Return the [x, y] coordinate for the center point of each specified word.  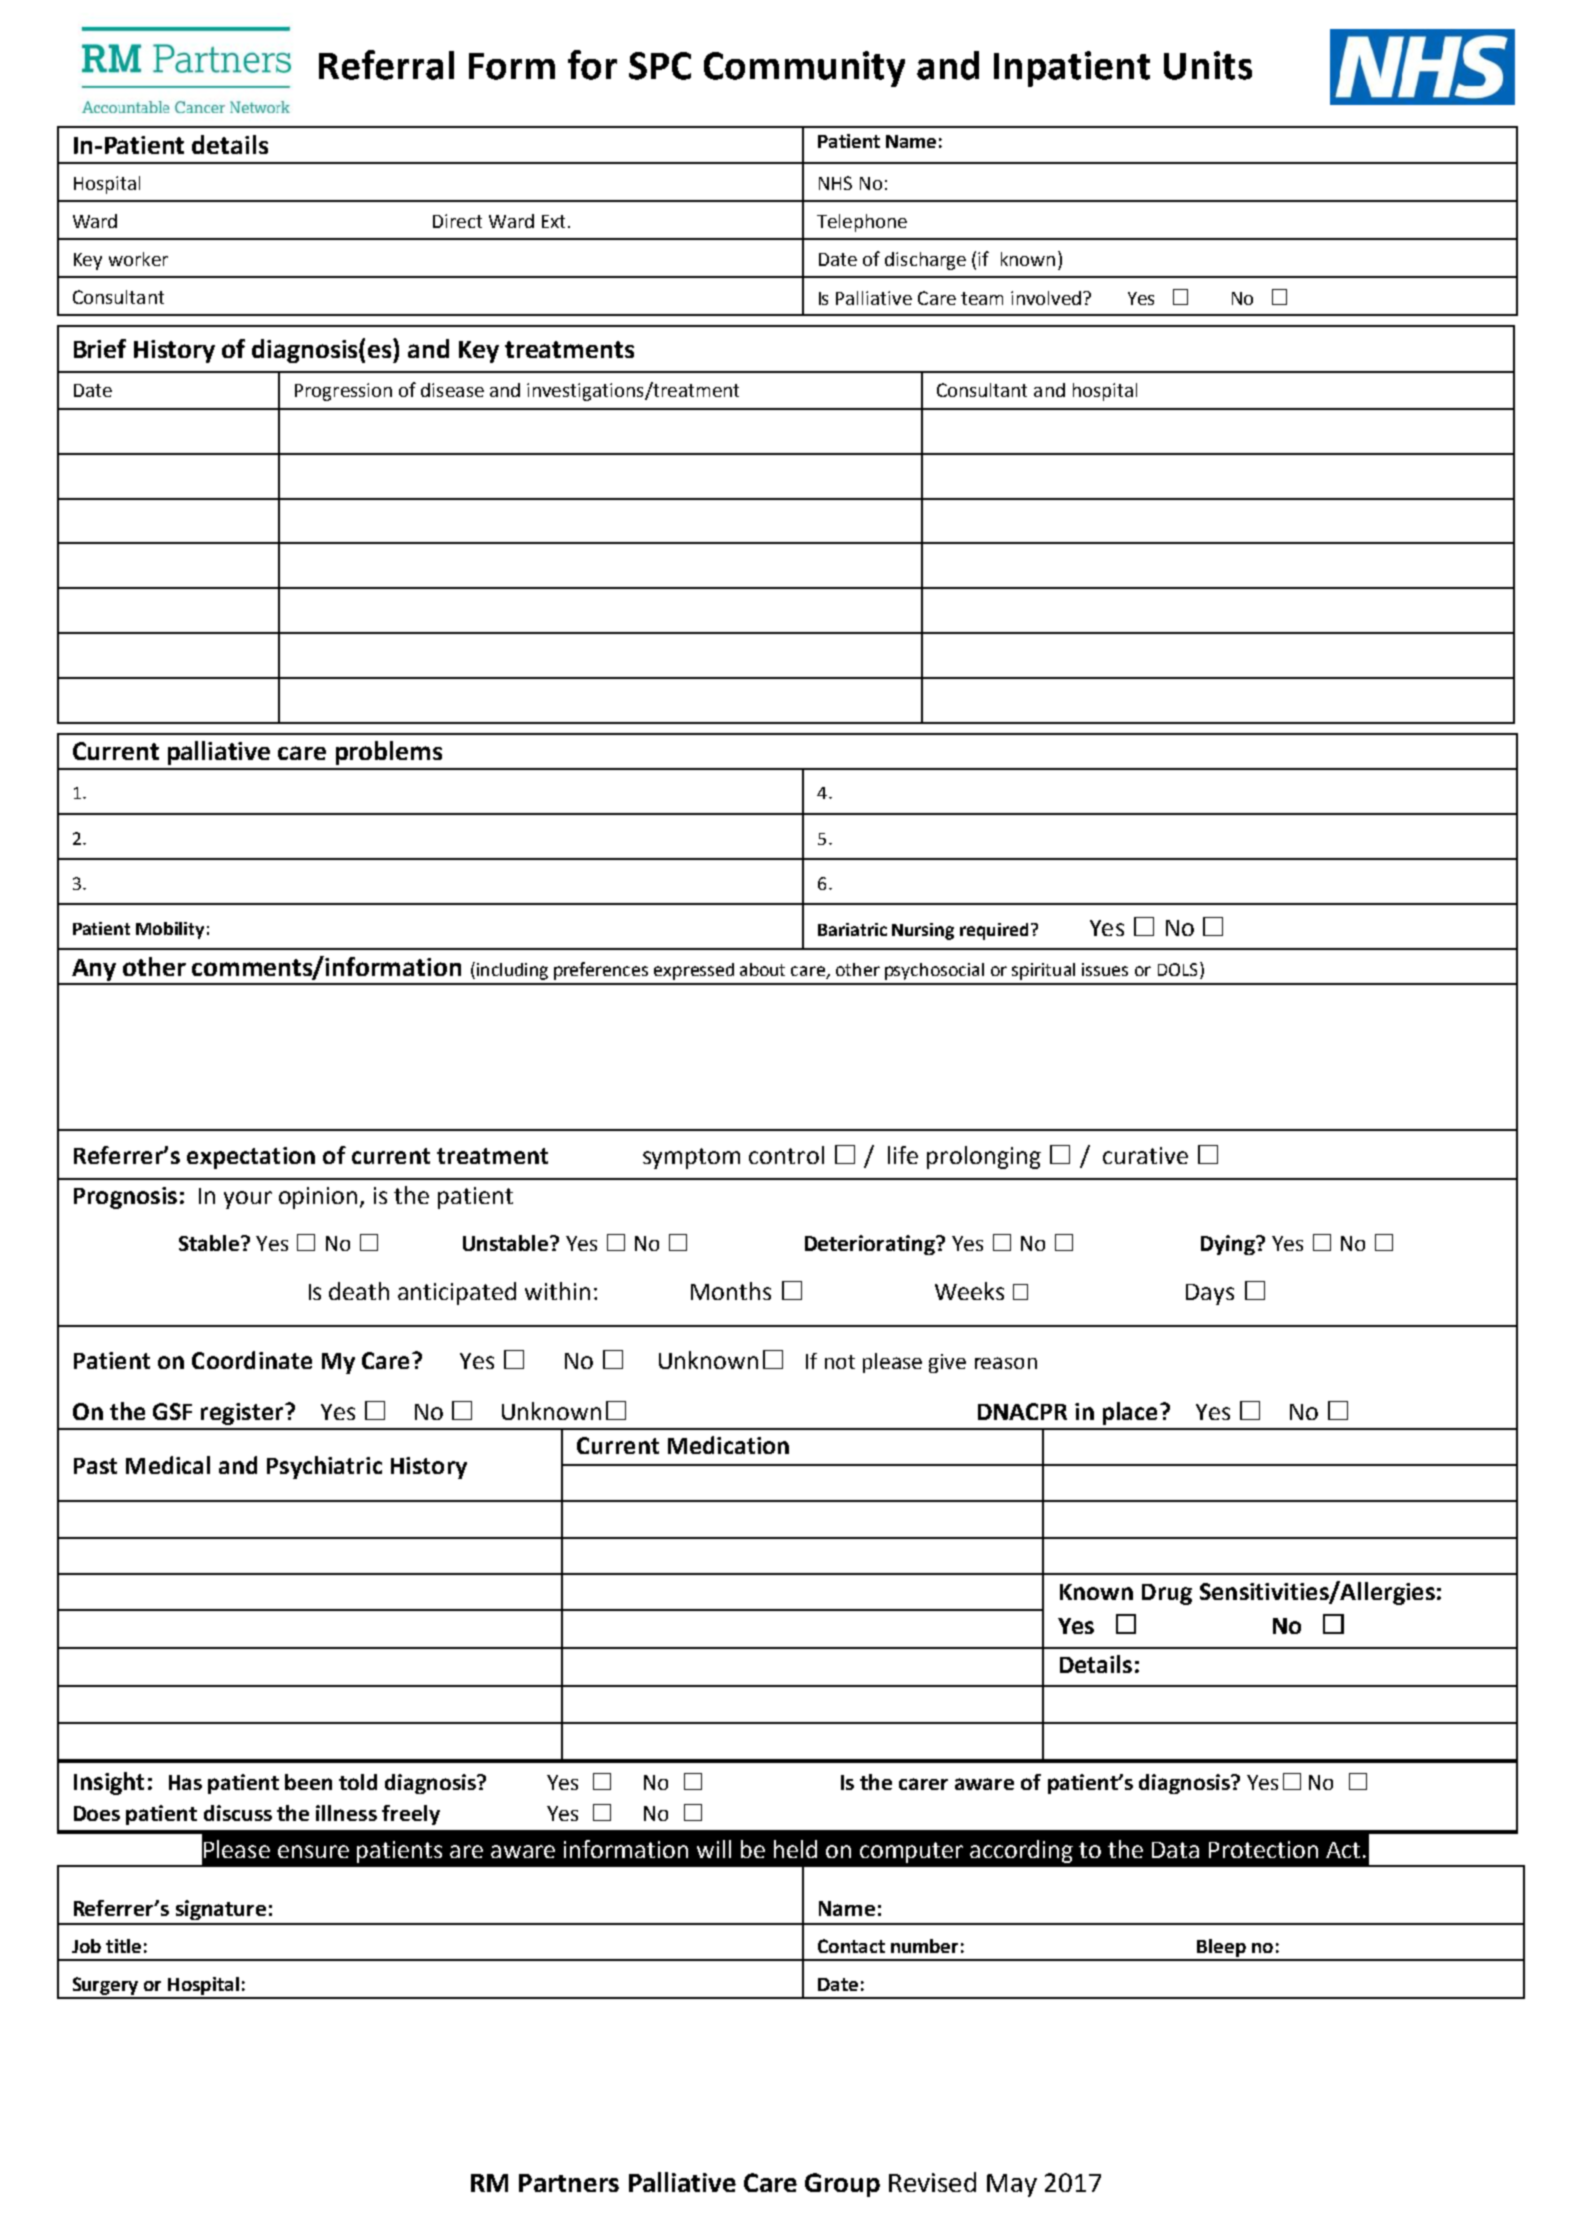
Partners [569, 2183]
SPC [660, 66]
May [1012, 2185]
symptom [691, 1158]
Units [1208, 65]
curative [1145, 1155]
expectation [251, 1158]
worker [138, 259]
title [123, 1946]
